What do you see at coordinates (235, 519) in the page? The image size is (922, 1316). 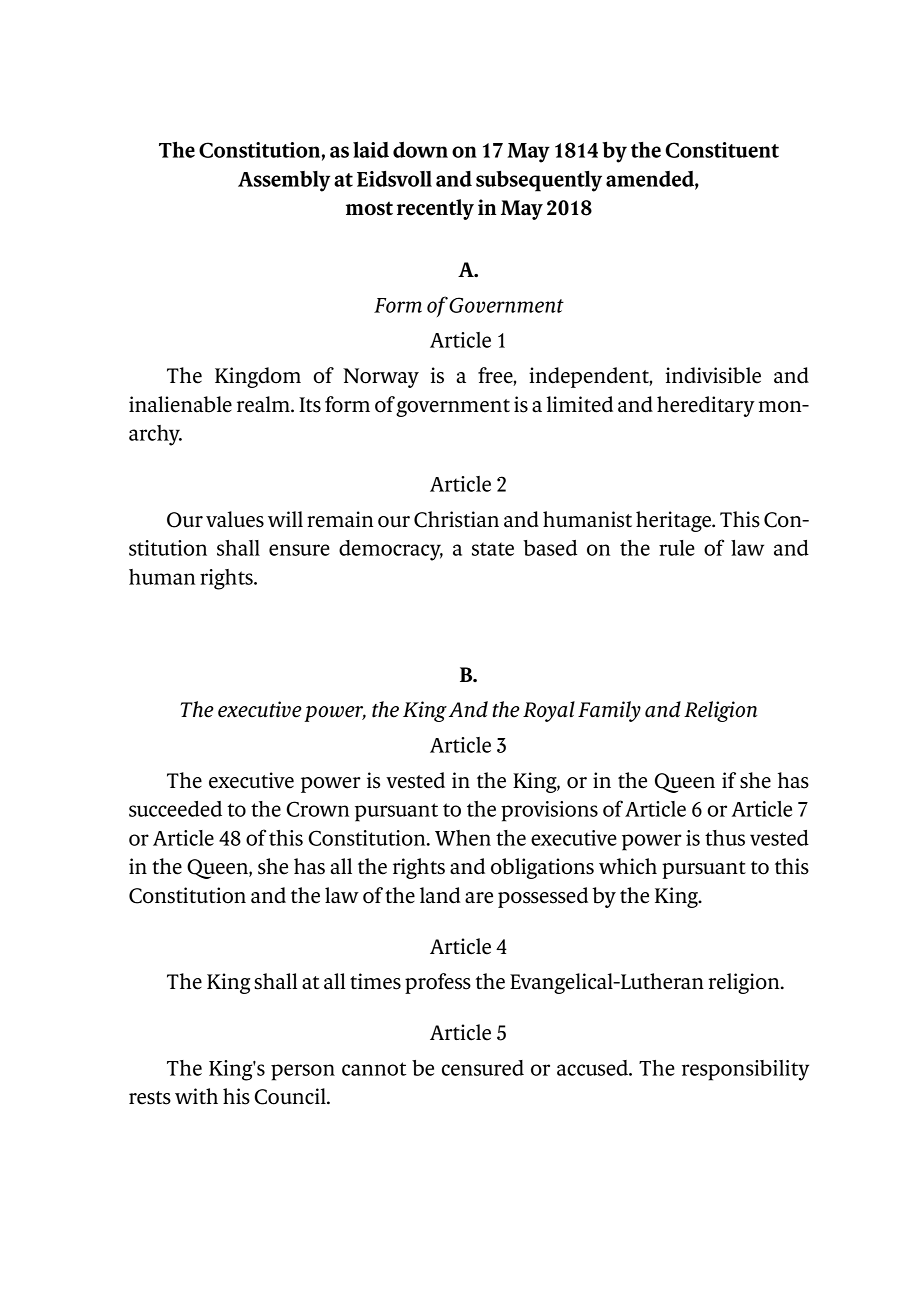 I see `values` at bounding box center [235, 519].
